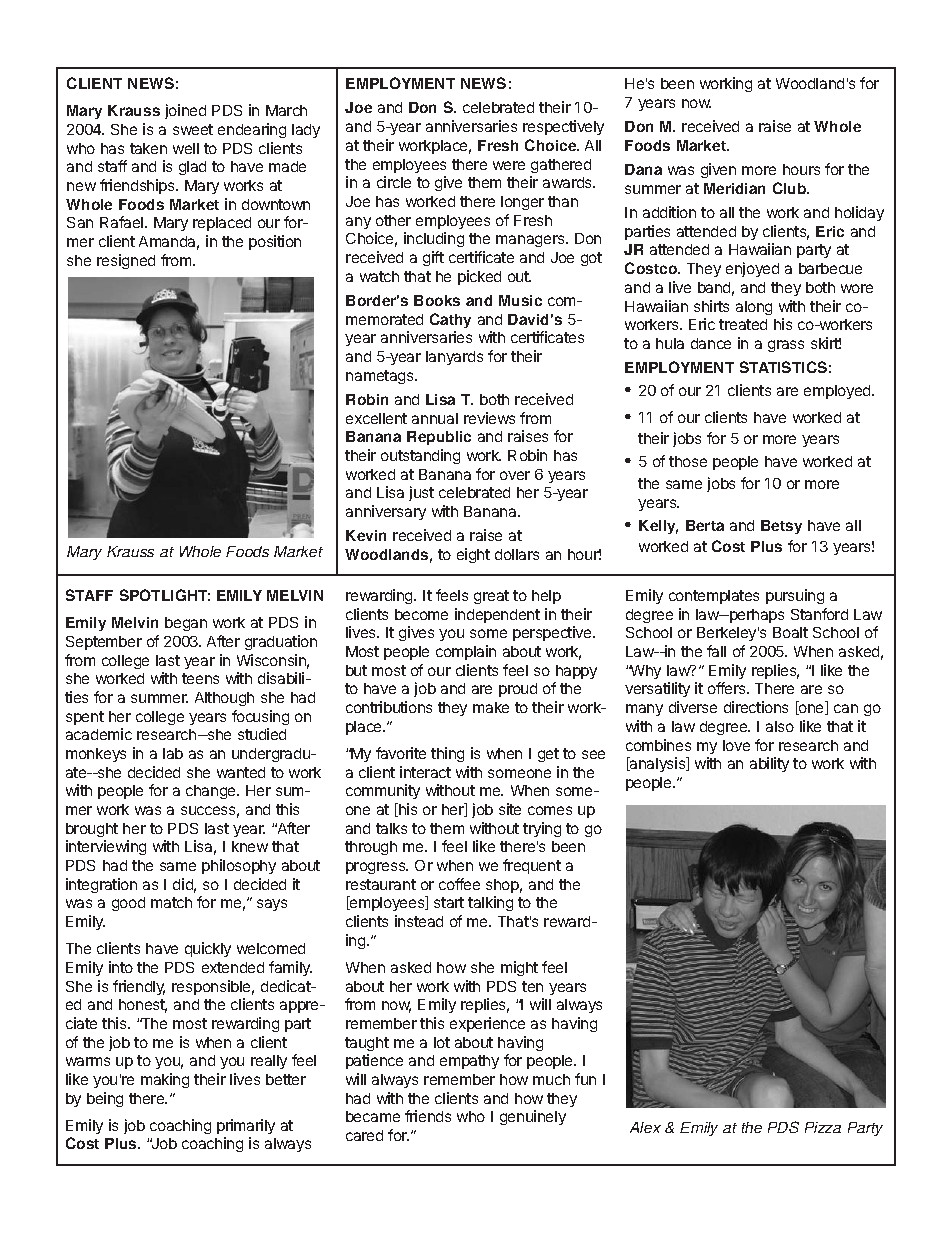 The image size is (952, 1233). Describe the element at coordinates (791, 188) in the screenshot. I see `Club` at that location.
